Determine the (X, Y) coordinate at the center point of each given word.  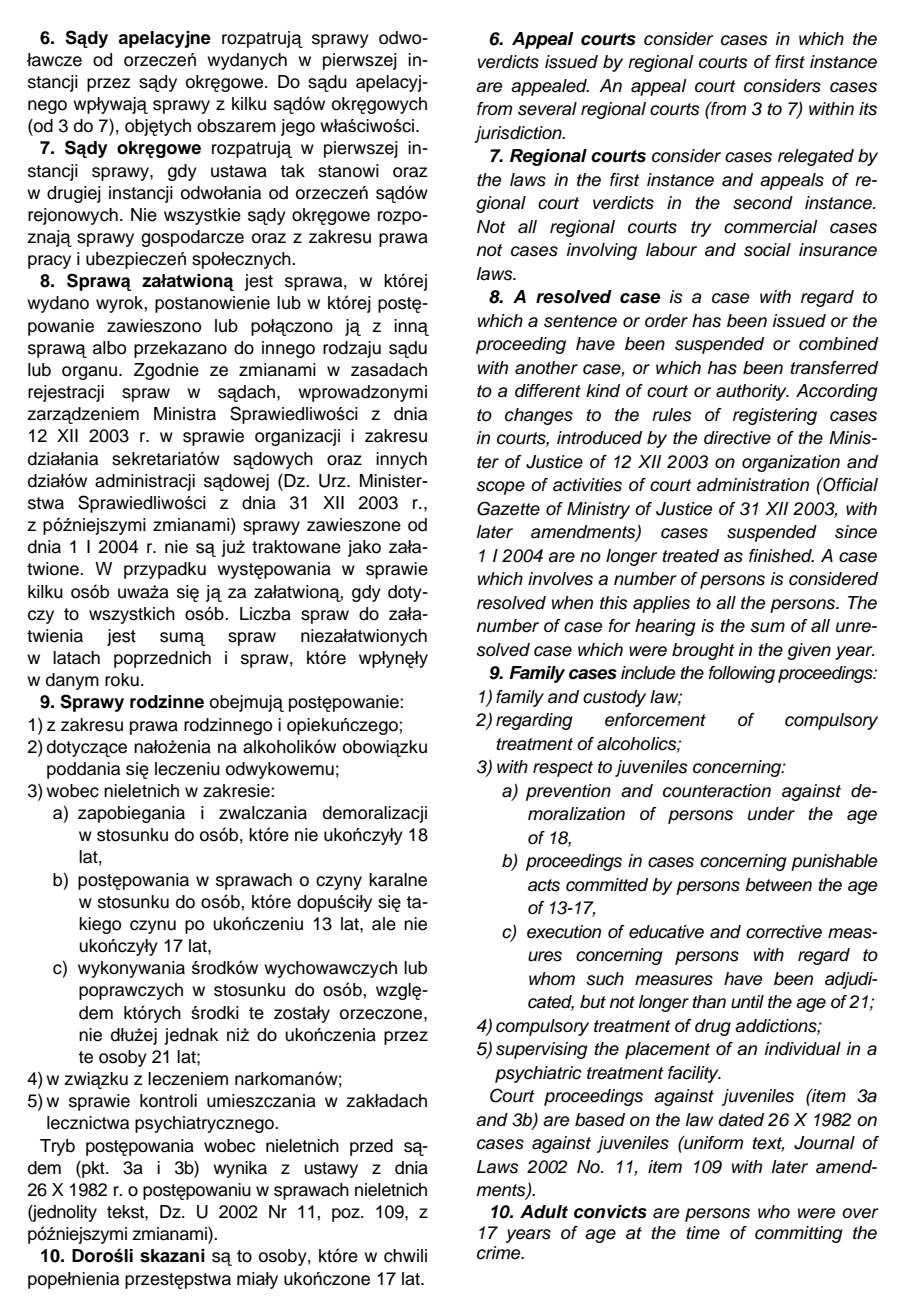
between (778, 885)
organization (791, 463)
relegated (816, 157)
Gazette (508, 508)
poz (347, 1215)
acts (544, 885)
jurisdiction (519, 134)
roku (122, 680)
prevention (568, 792)
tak (292, 171)
